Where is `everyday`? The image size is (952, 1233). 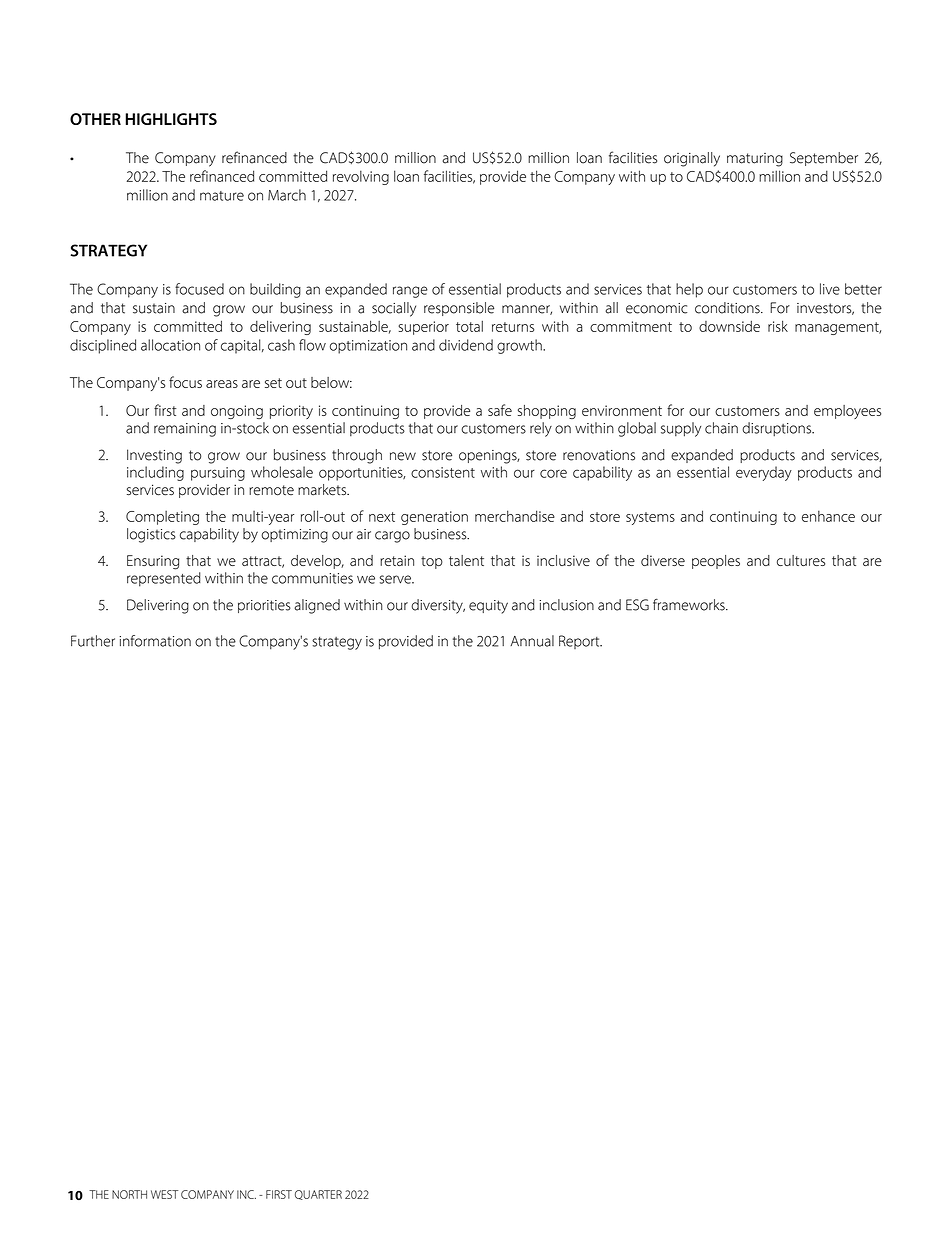
everyday is located at coordinates (764, 473).
